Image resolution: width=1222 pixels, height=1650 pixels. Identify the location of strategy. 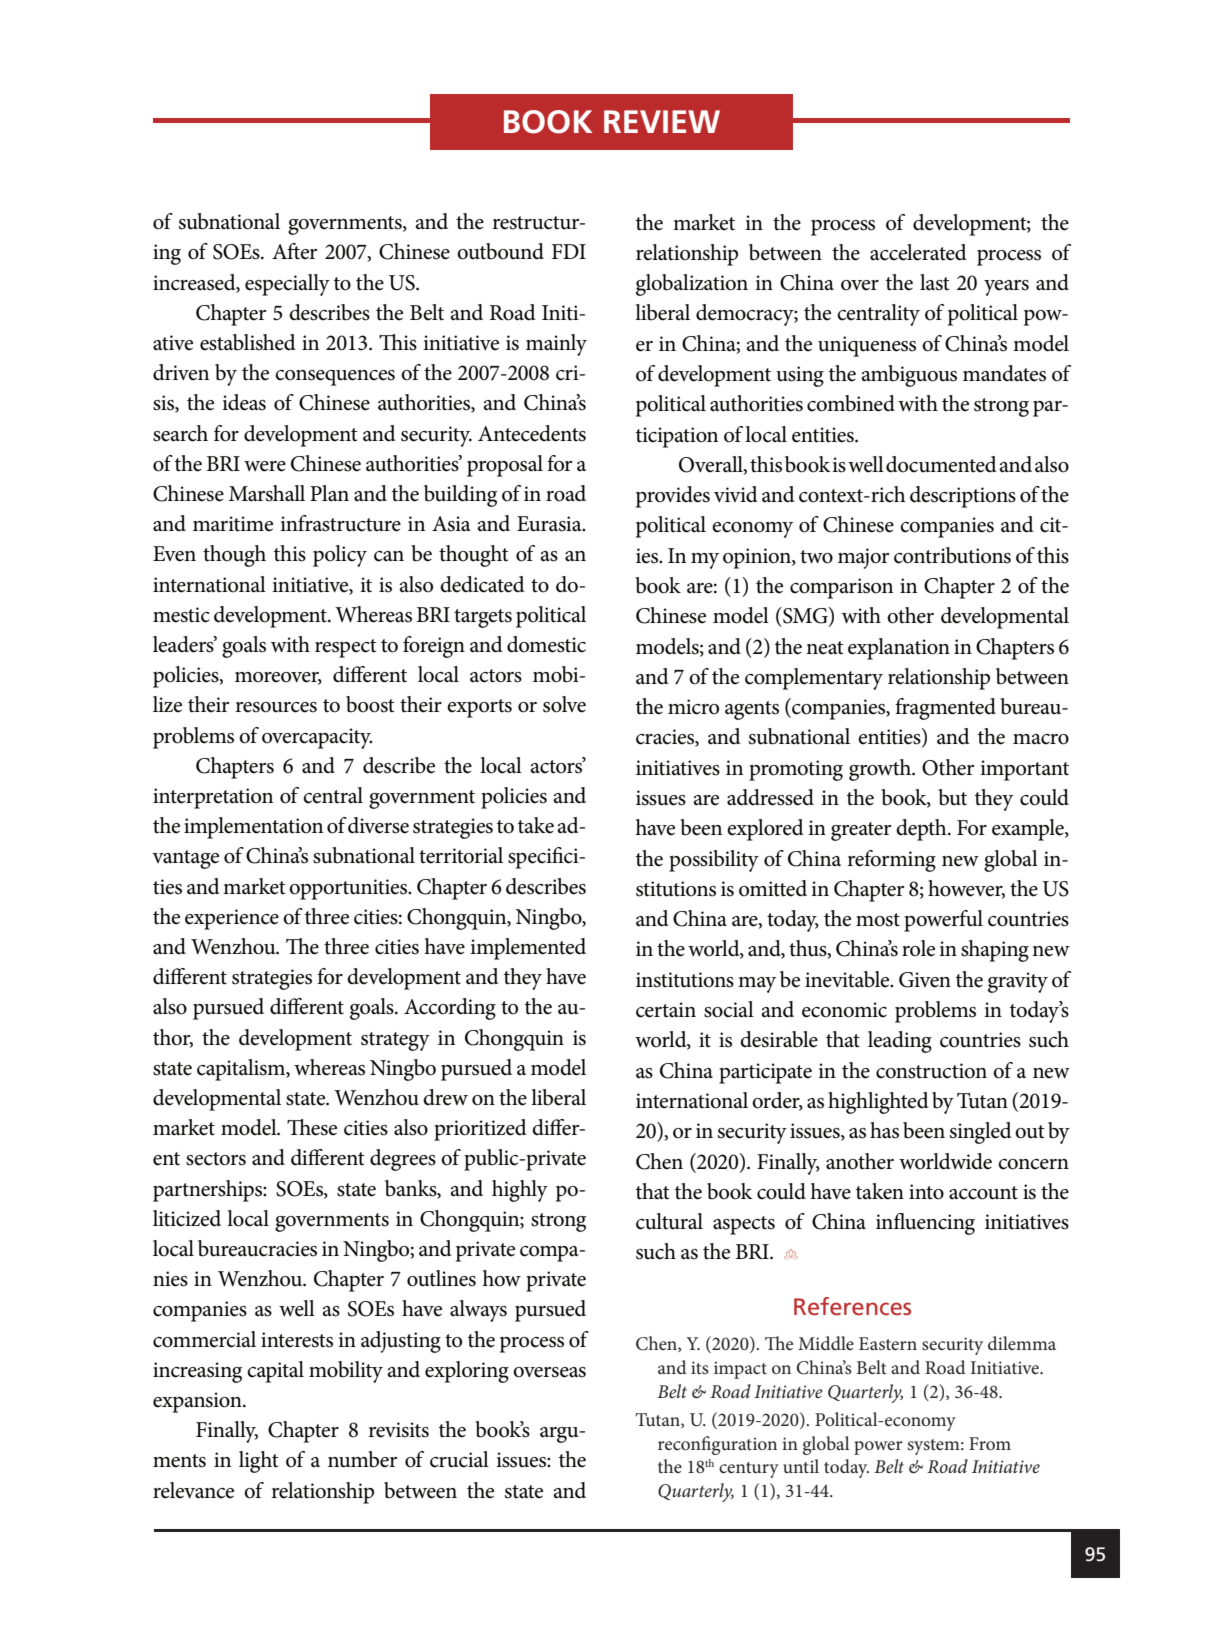
(395, 1041).
